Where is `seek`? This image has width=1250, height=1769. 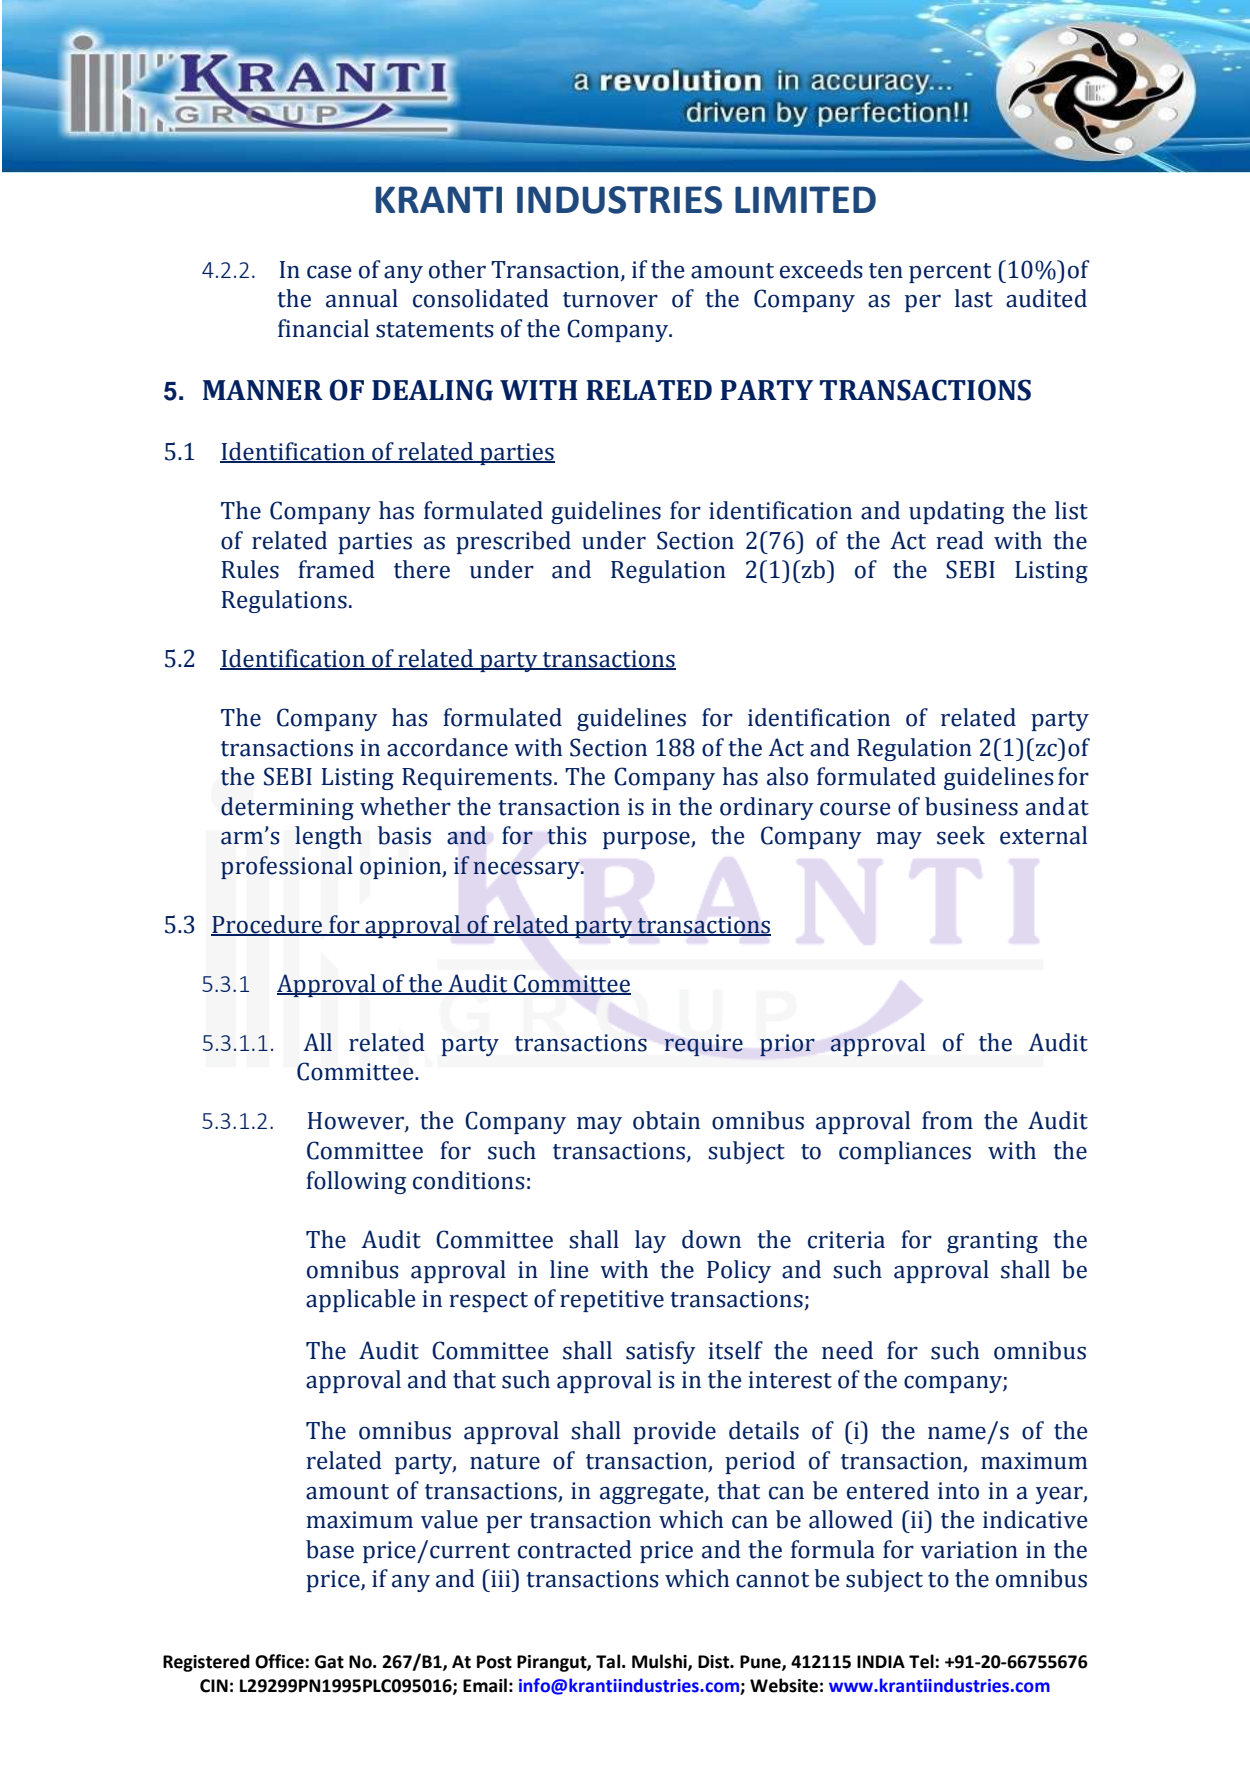 seek is located at coordinates (961, 835).
